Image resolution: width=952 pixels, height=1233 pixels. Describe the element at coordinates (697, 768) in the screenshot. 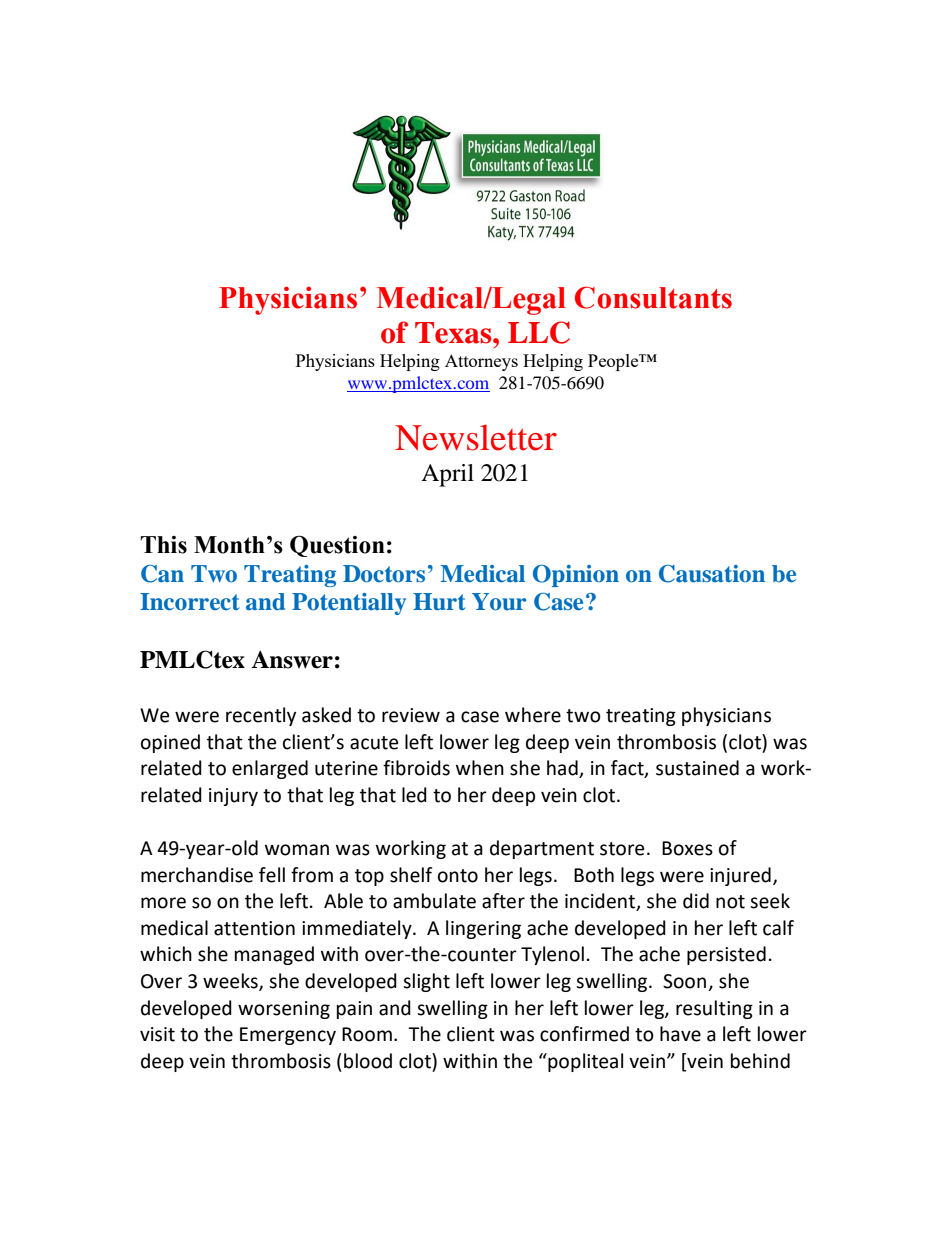

I see `sustained` at that location.
